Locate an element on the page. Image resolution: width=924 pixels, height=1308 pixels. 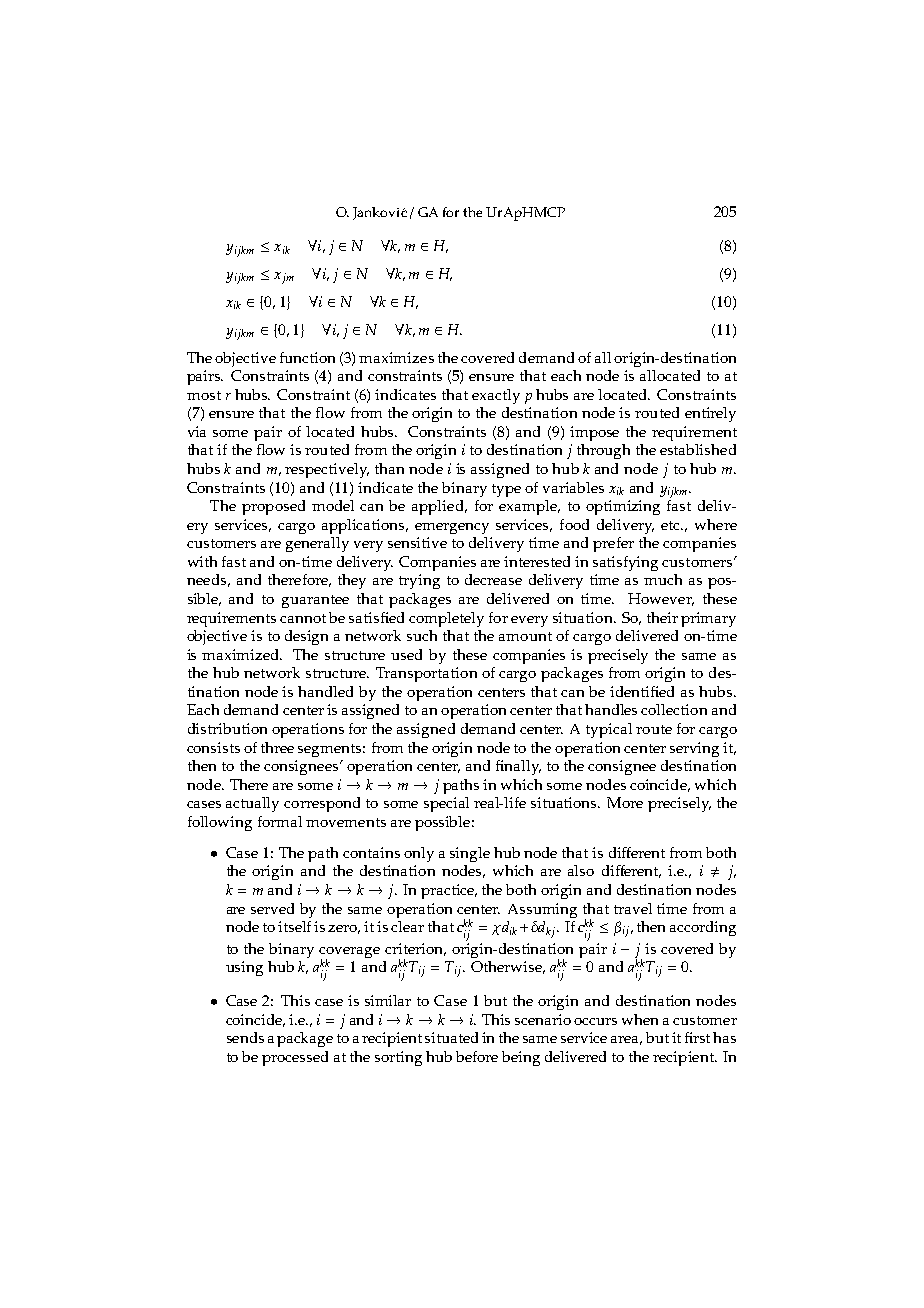
sends is located at coordinates (245, 1037).
